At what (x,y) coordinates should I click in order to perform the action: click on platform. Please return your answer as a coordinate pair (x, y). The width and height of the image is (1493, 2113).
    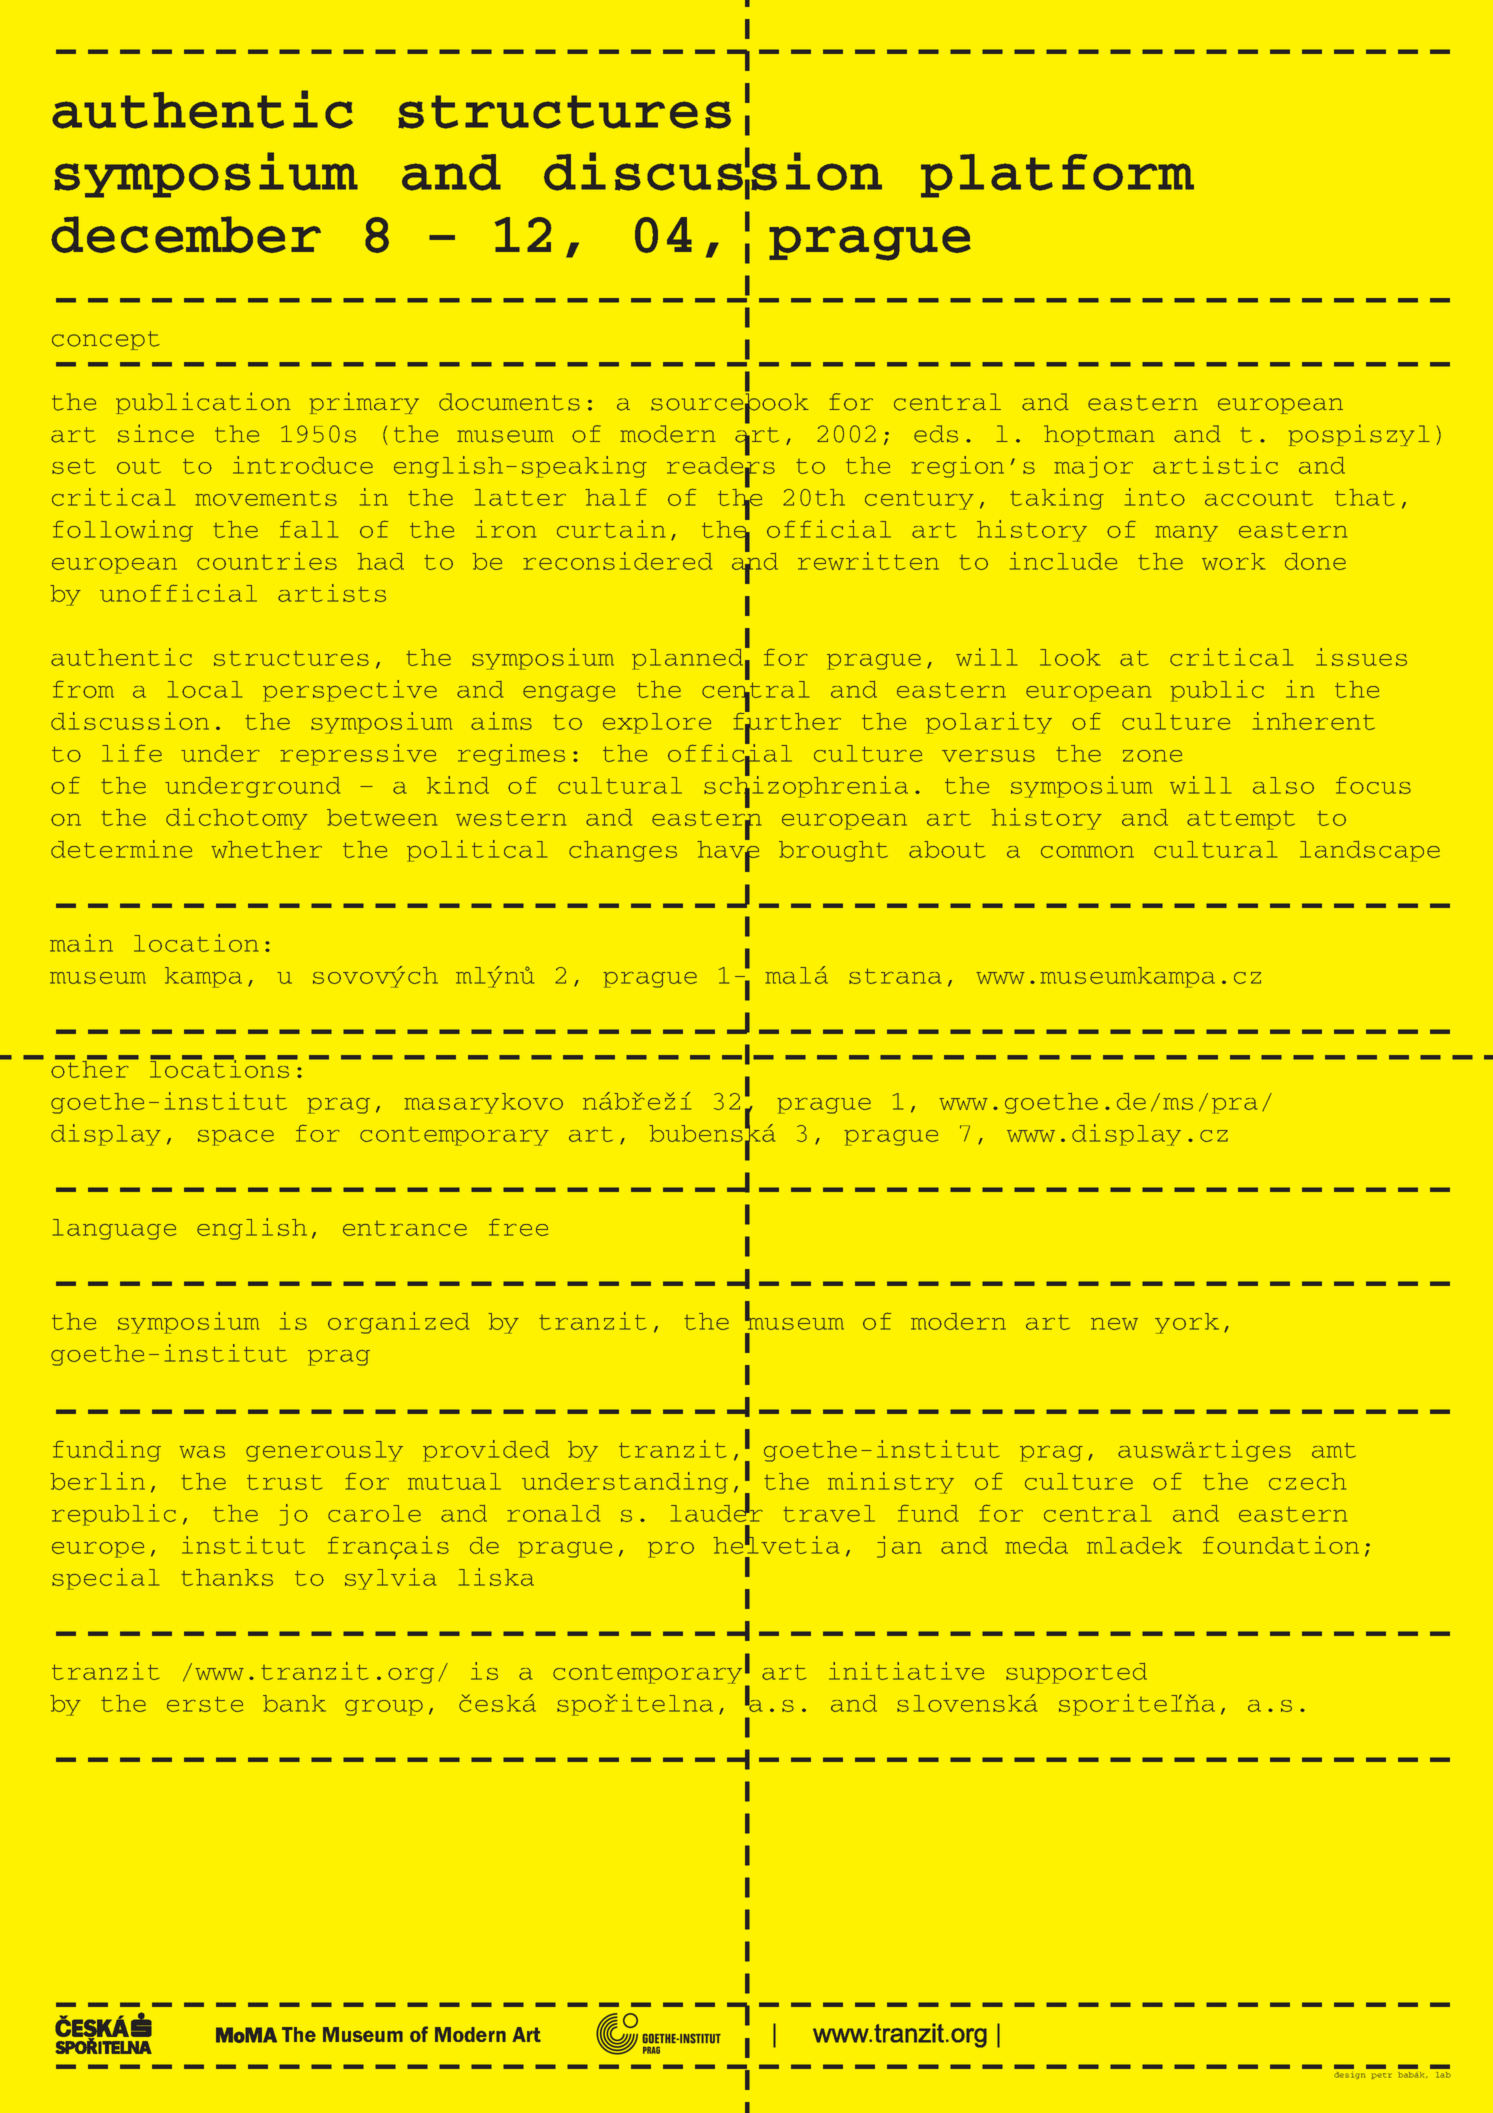
    Looking at the image, I should click on (1057, 176).
